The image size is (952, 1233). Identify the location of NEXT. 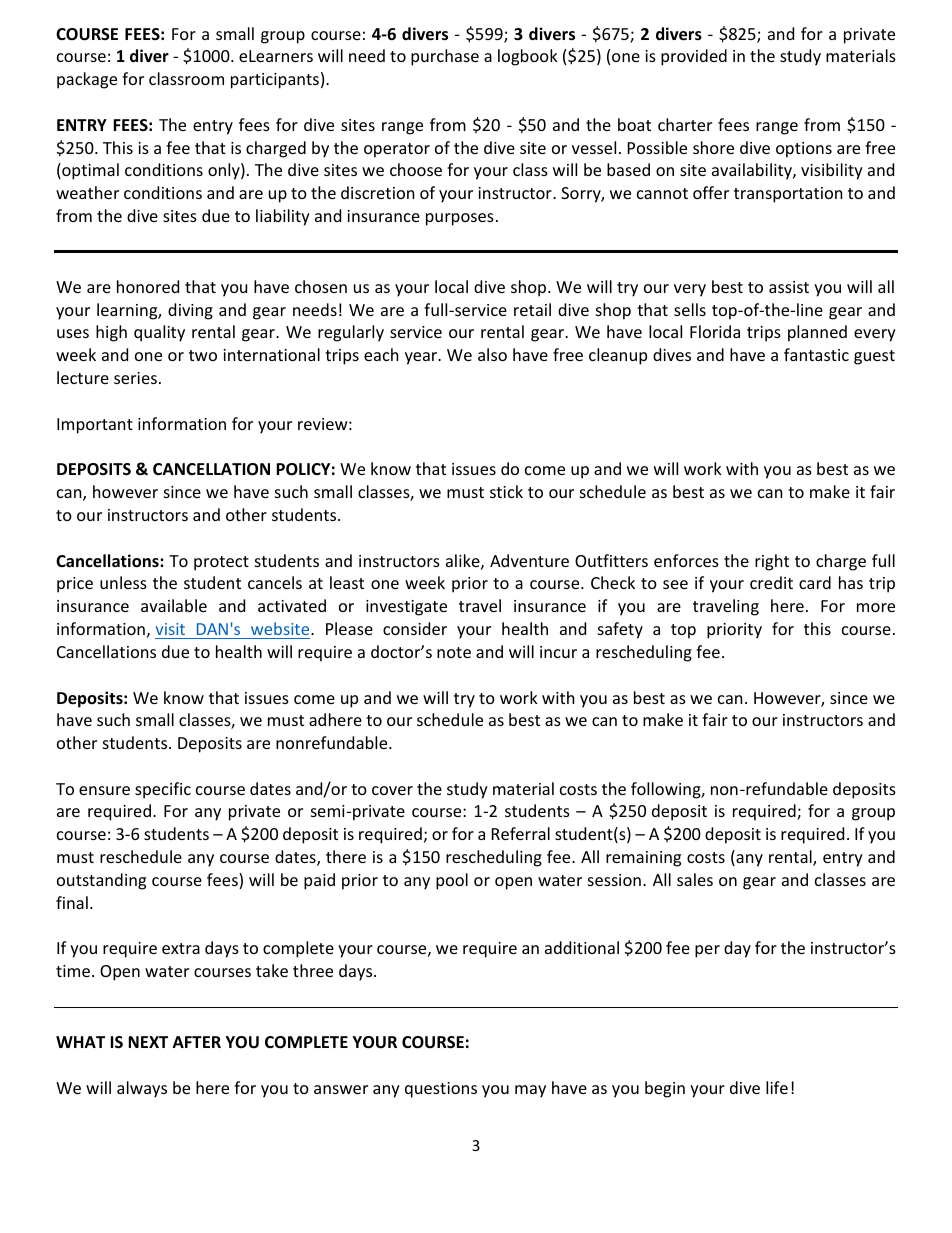
(148, 1042).
